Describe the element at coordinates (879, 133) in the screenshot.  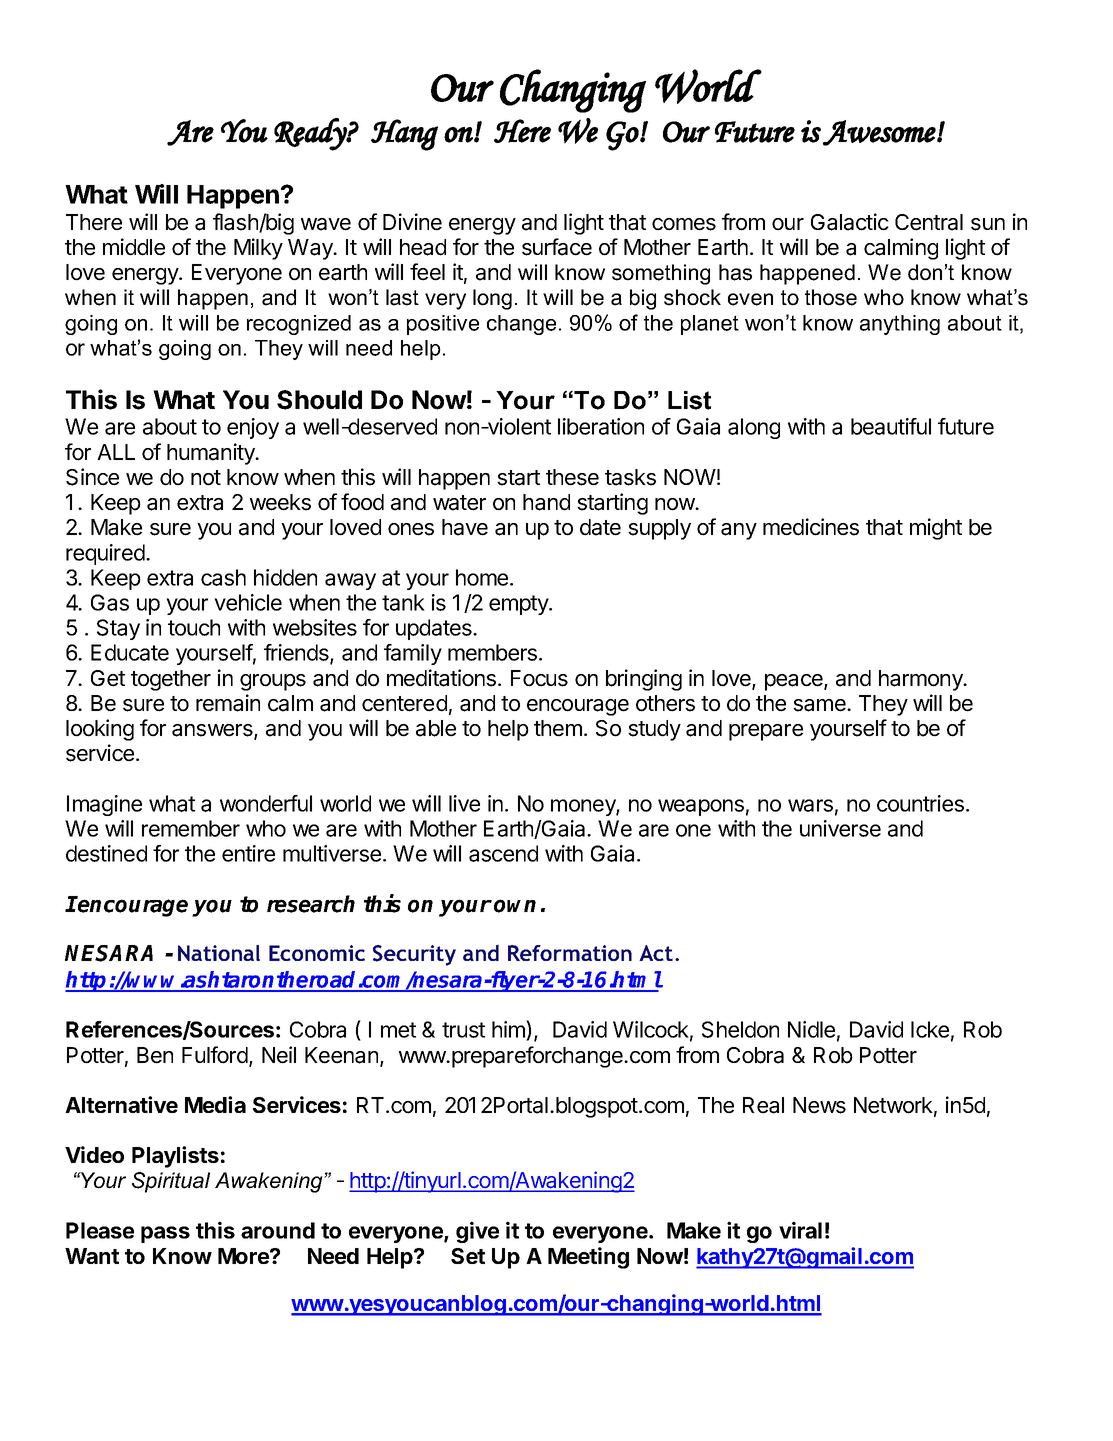
I see `Awesome` at that location.
